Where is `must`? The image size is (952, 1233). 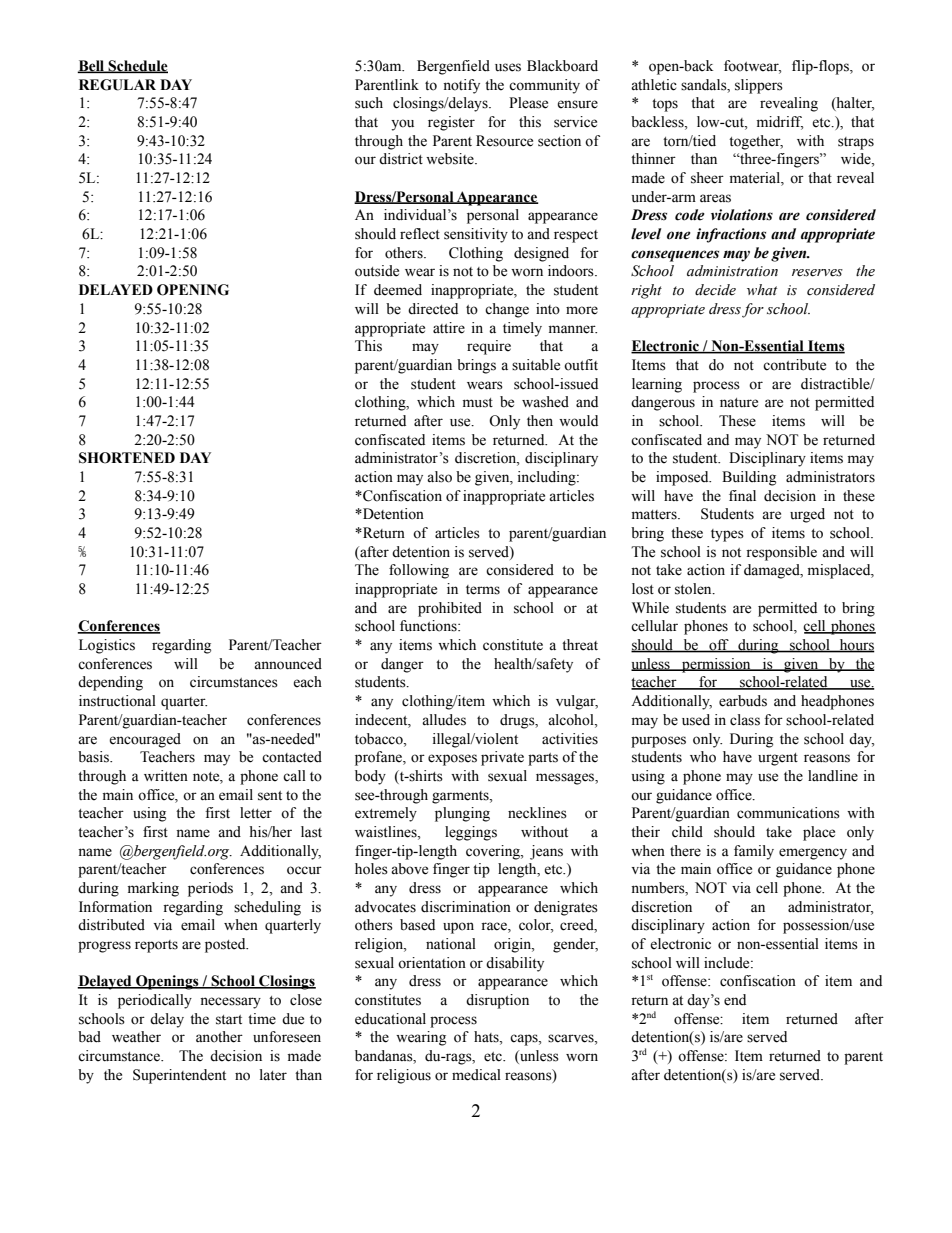
must is located at coordinates (478, 403).
